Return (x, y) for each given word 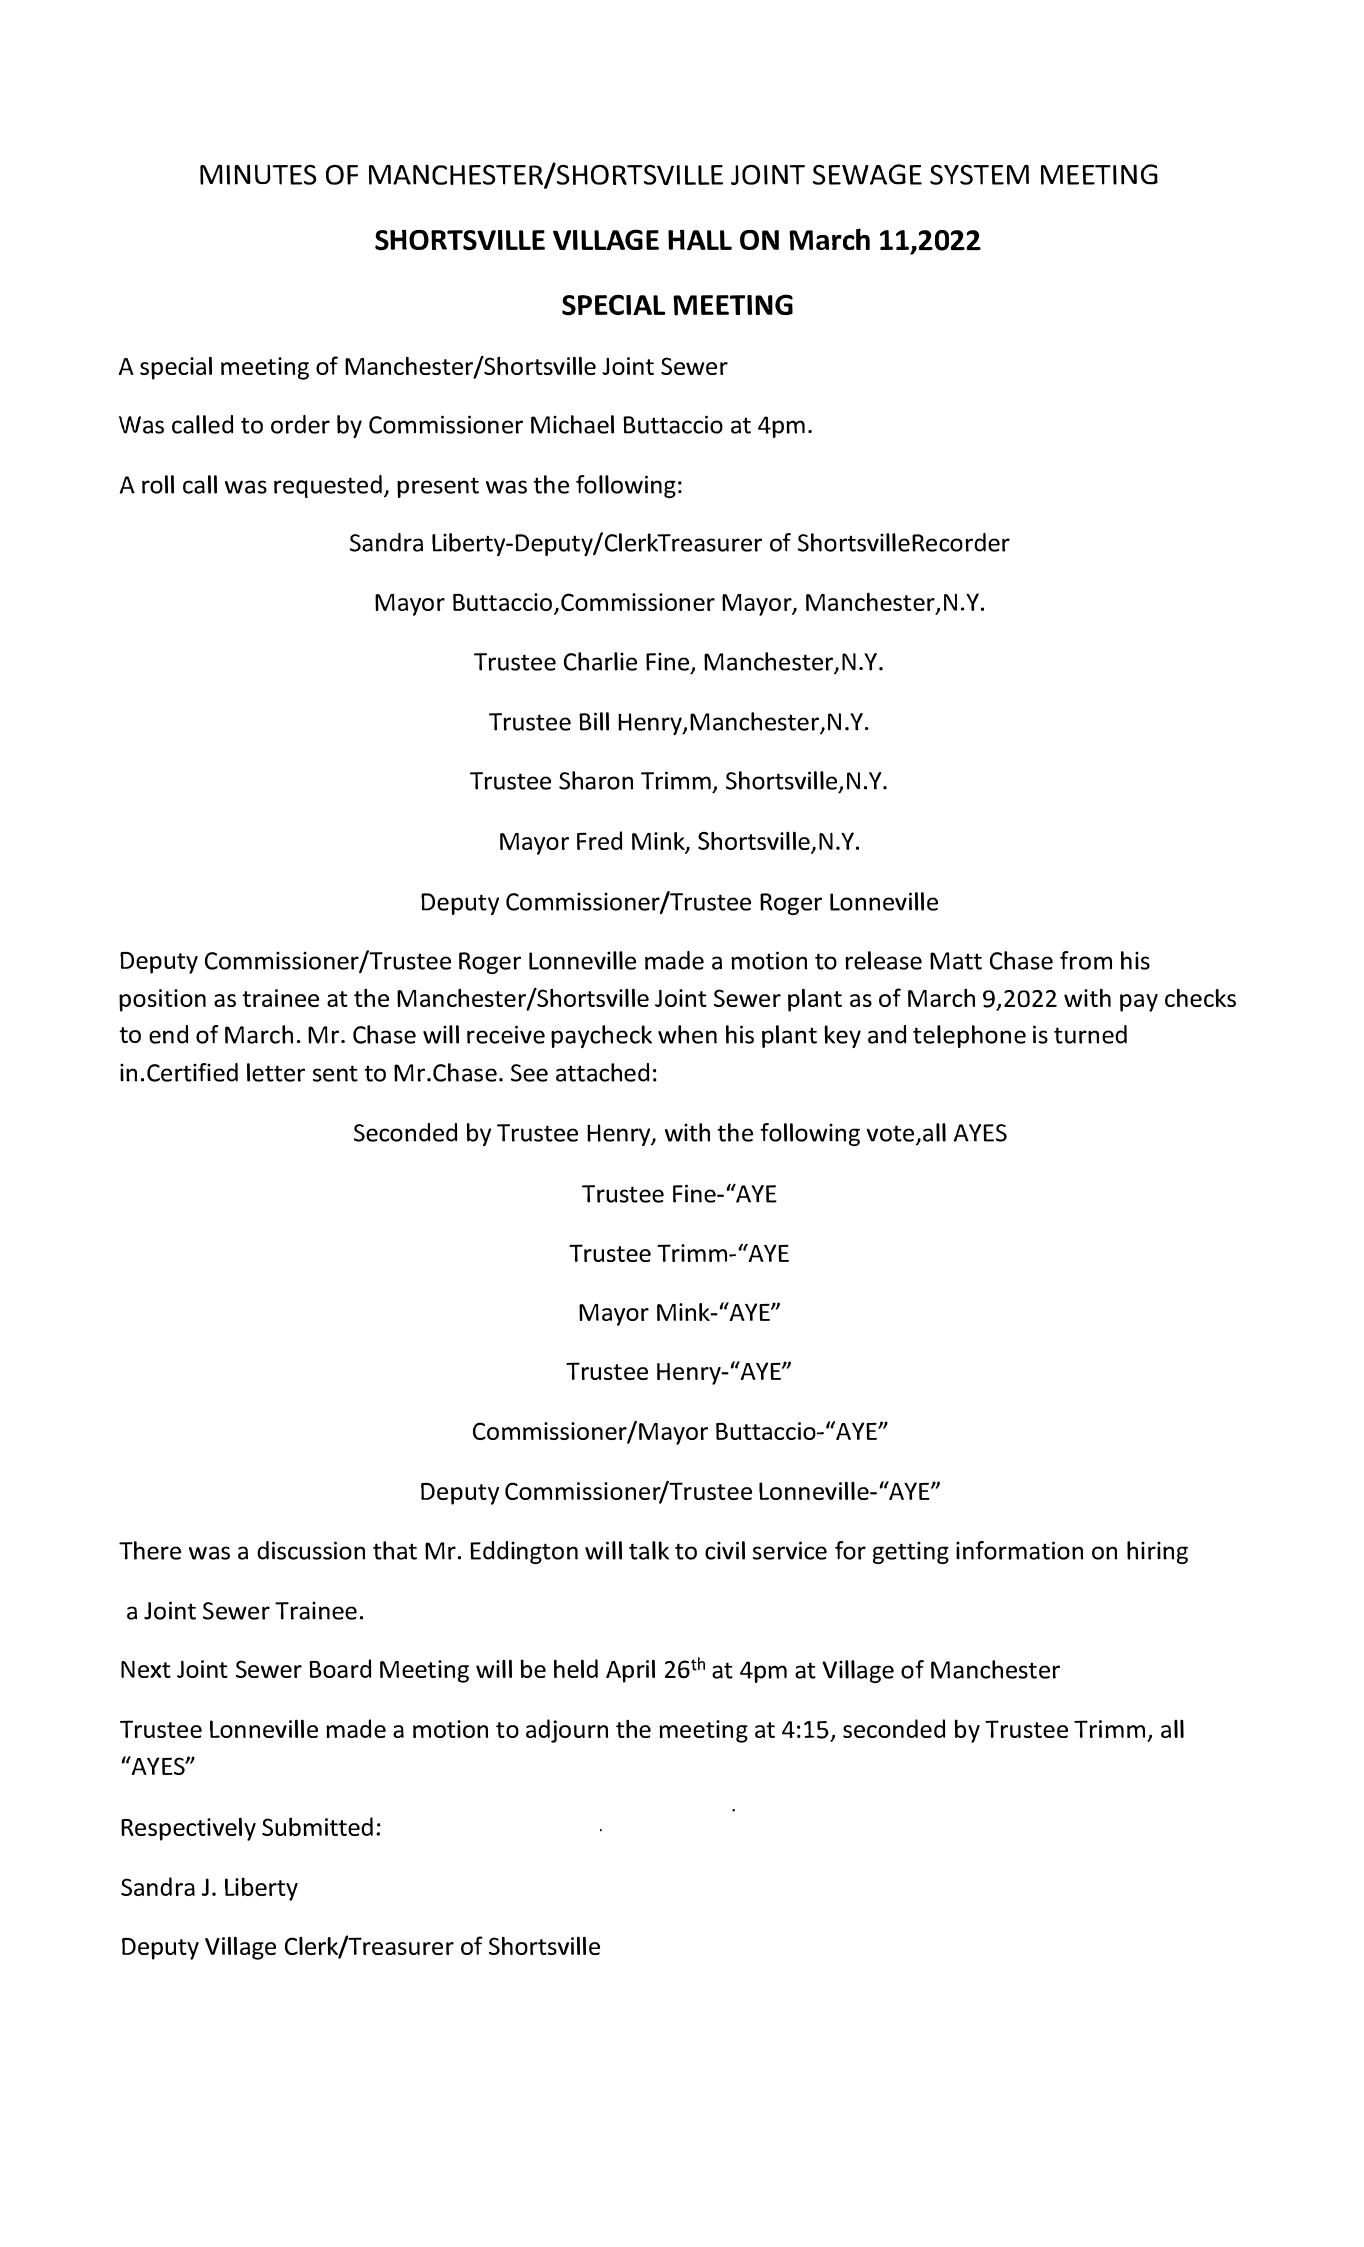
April (630, 1671)
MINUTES (258, 174)
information (1019, 1550)
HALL (700, 239)
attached (602, 1072)
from (1086, 960)
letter (276, 1072)
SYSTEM (979, 174)
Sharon (596, 780)
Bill (594, 721)
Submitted (317, 1826)
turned (1090, 1034)
